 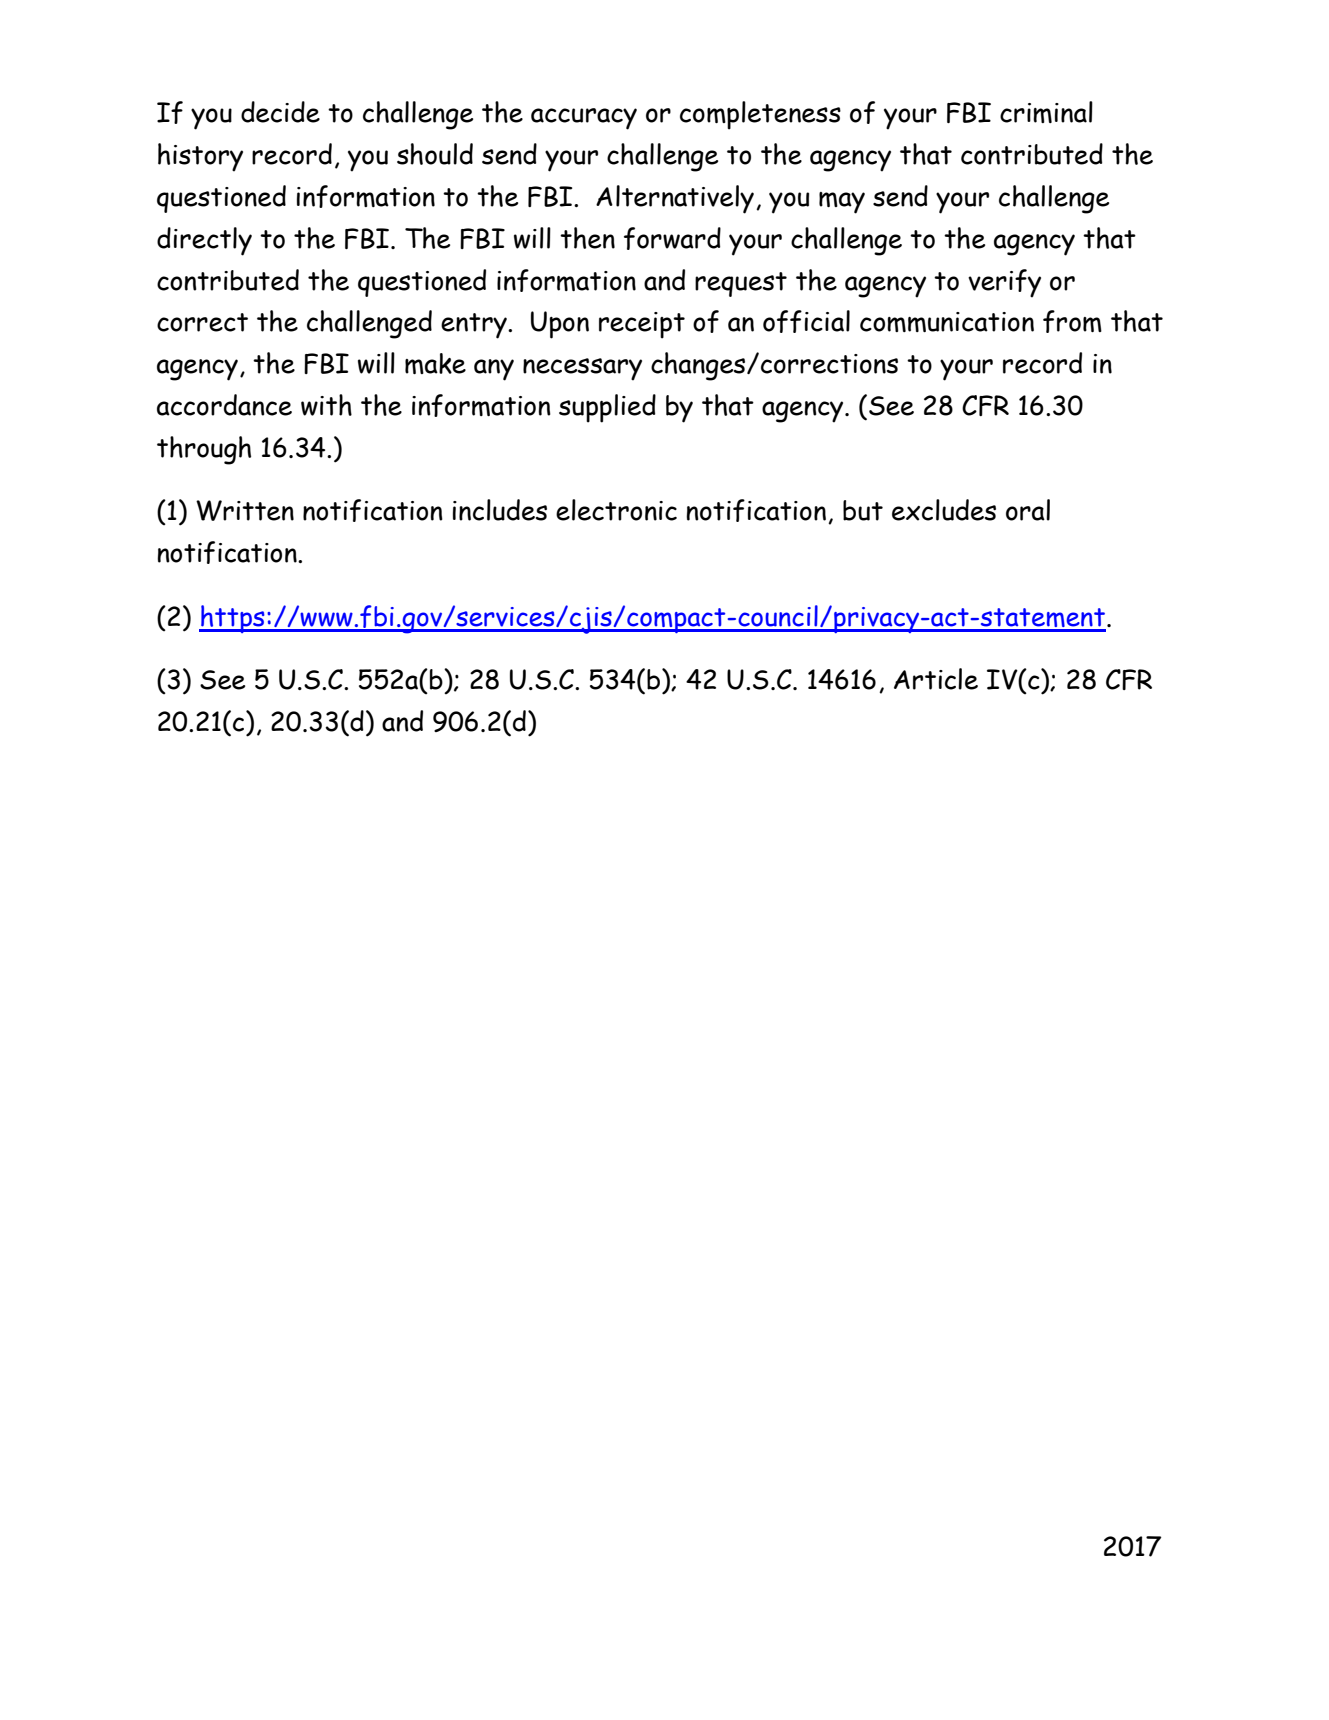 I want to click on accuracy, so click(x=584, y=119).
